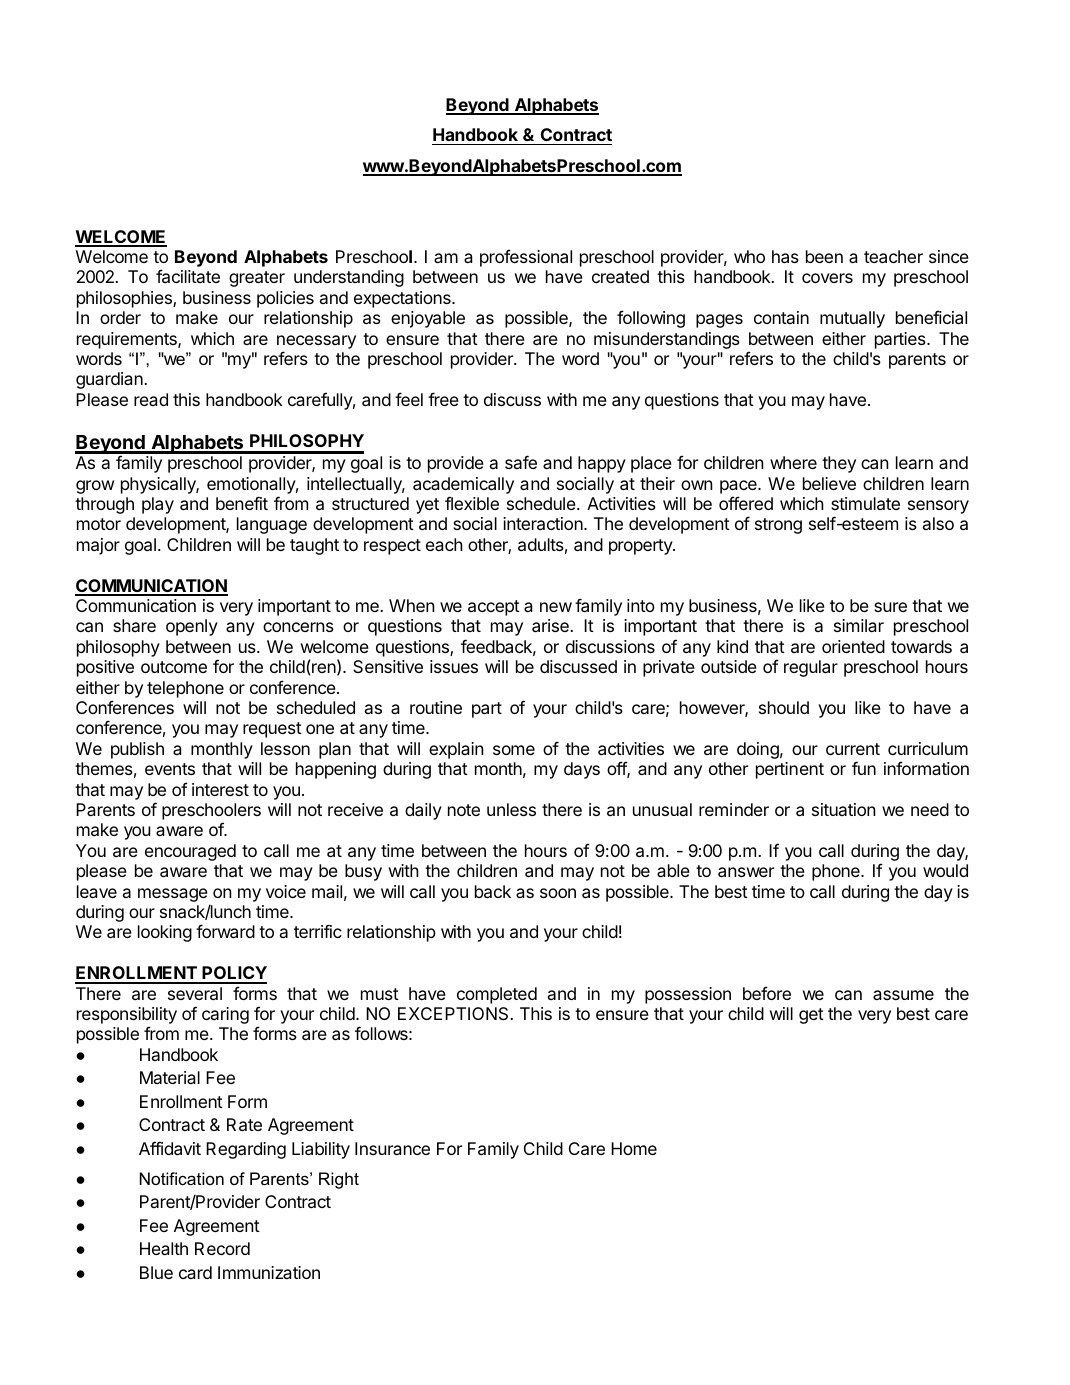 The width and height of the image is (1070, 1385). Describe the element at coordinates (195, 993) in the image. I see `several` at that location.
